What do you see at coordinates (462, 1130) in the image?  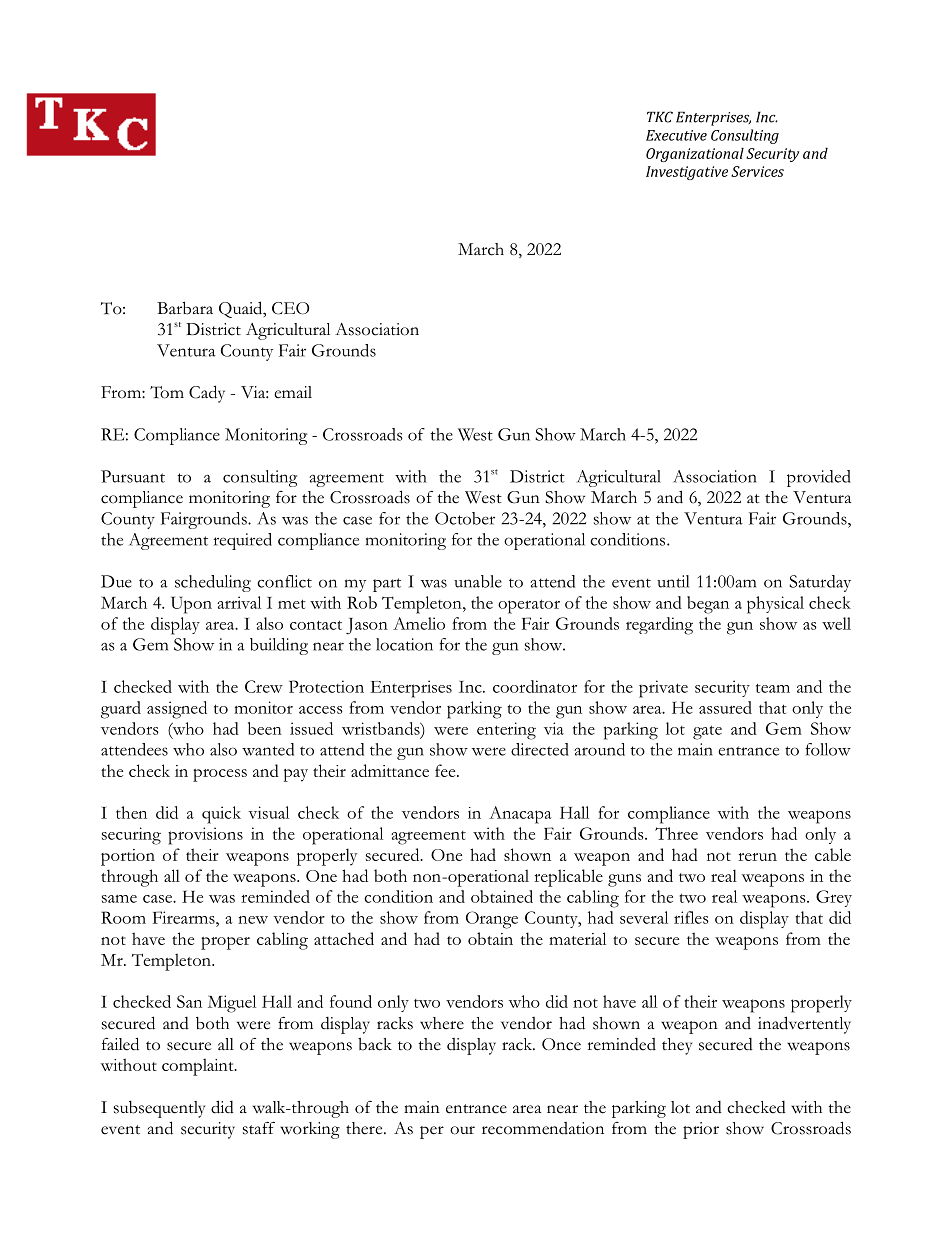 I see `our` at bounding box center [462, 1130].
